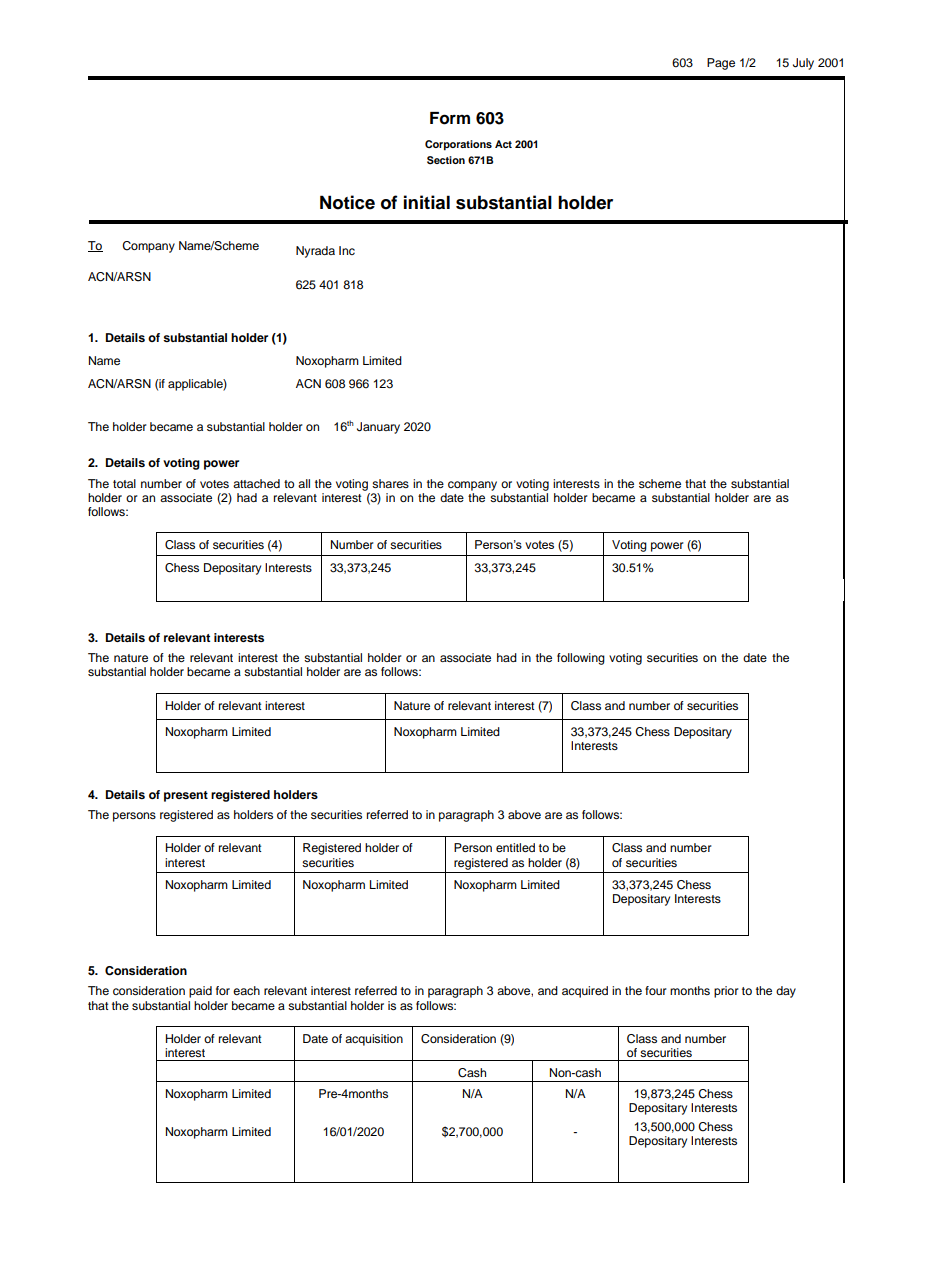  I want to click on Form, so click(450, 118).
